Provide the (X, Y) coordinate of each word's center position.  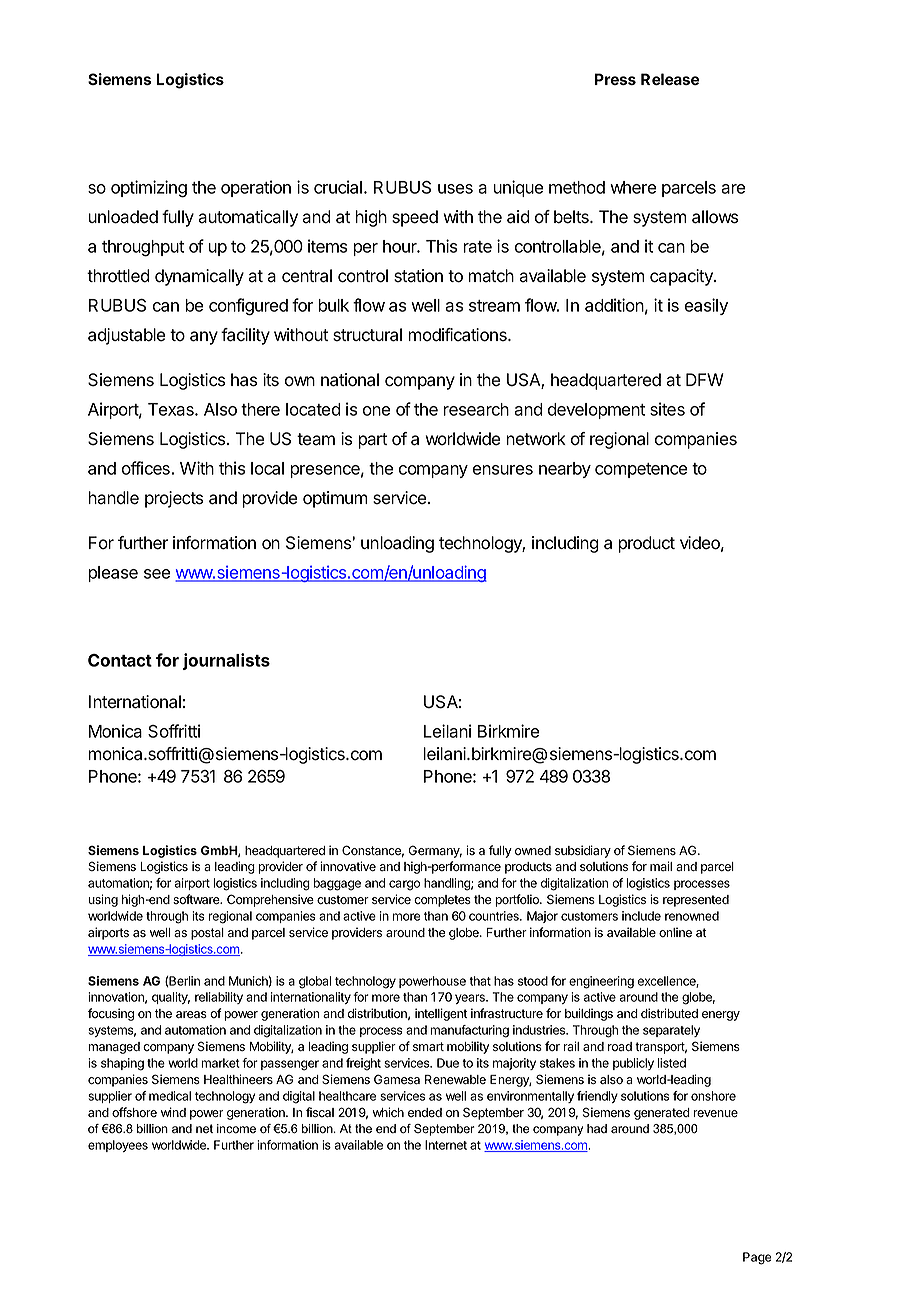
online (675, 932)
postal (207, 934)
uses (455, 189)
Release (670, 79)
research (476, 409)
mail (661, 866)
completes (442, 901)
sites (667, 409)
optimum (335, 499)
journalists (226, 661)
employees (118, 1146)
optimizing (149, 189)
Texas (172, 409)
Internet (446, 1145)
